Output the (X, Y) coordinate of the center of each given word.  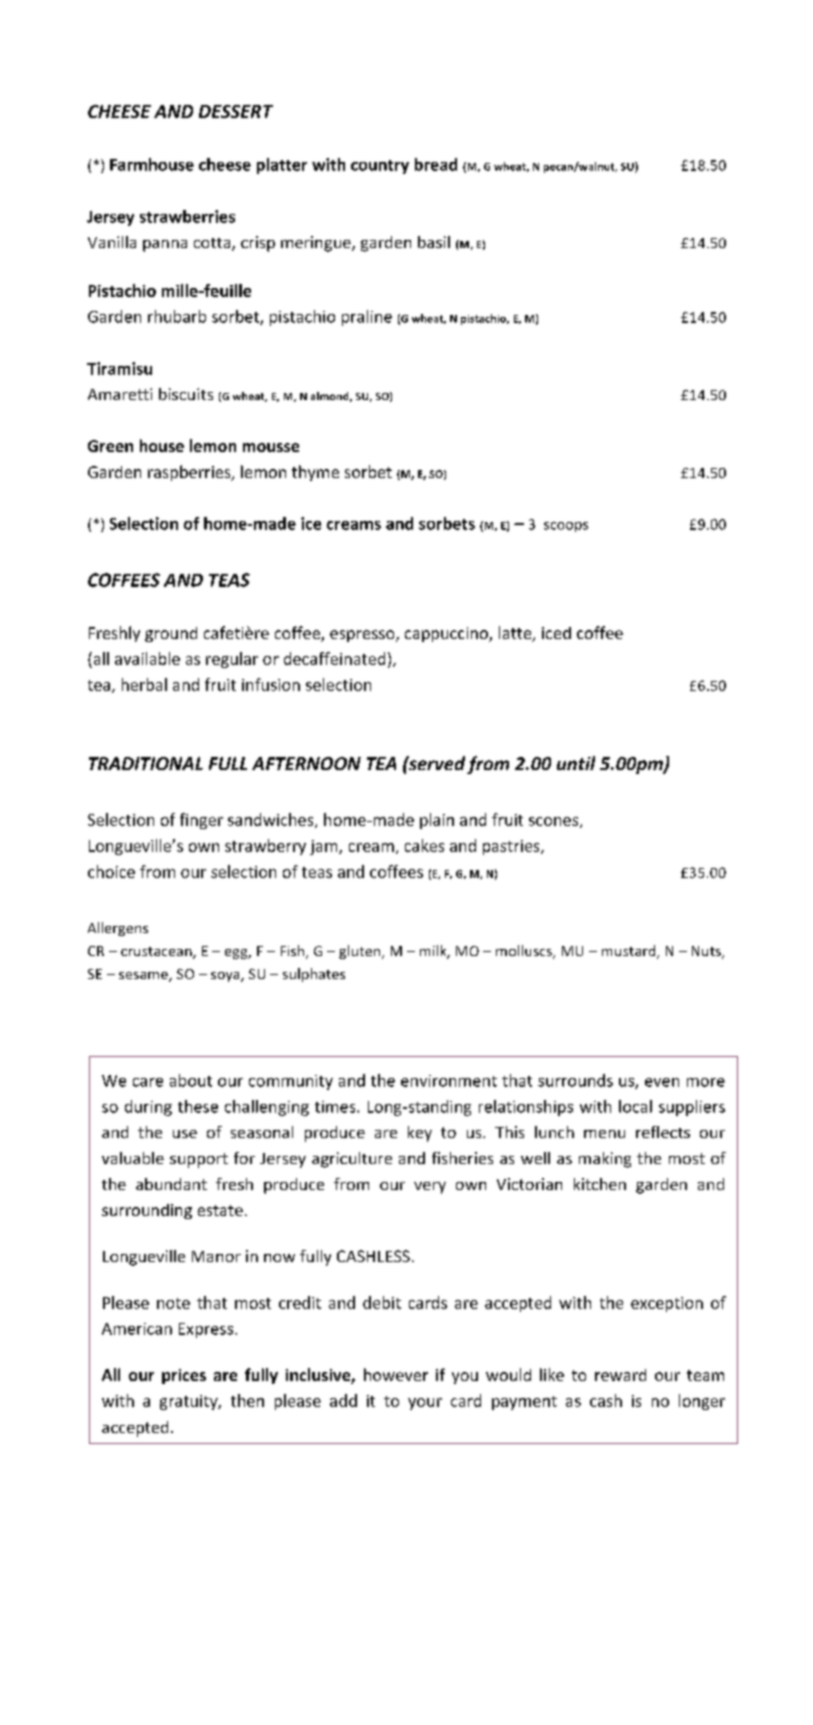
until (576, 763)
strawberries (187, 216)
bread (436, 164)
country (380, 167)
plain (437, 821)
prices (184, 1376)
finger (201, 821)
